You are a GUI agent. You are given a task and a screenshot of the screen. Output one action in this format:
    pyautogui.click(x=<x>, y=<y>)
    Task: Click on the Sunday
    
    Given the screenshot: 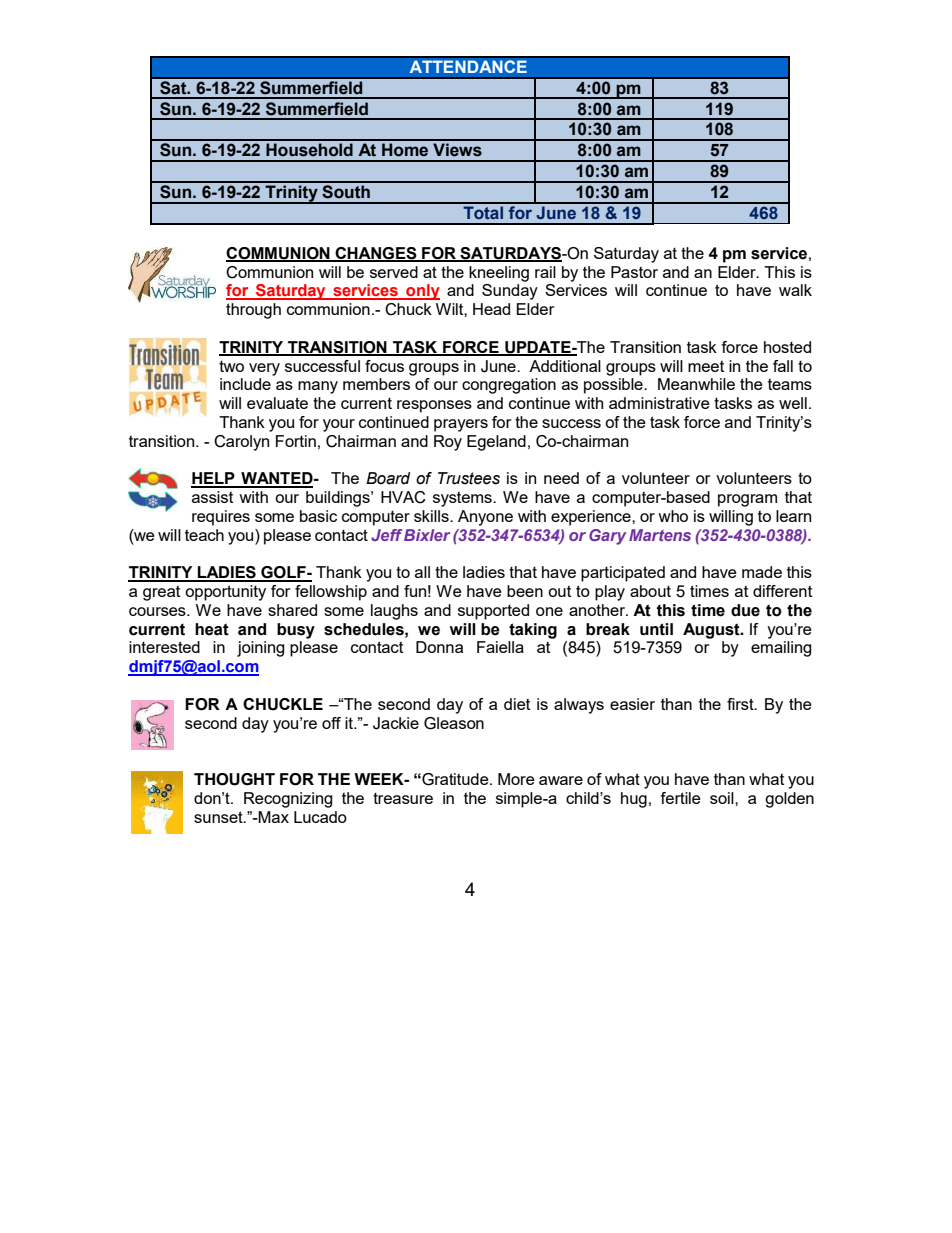 What is the action you would take?
    pyautogui.click(x=510, y=292)
